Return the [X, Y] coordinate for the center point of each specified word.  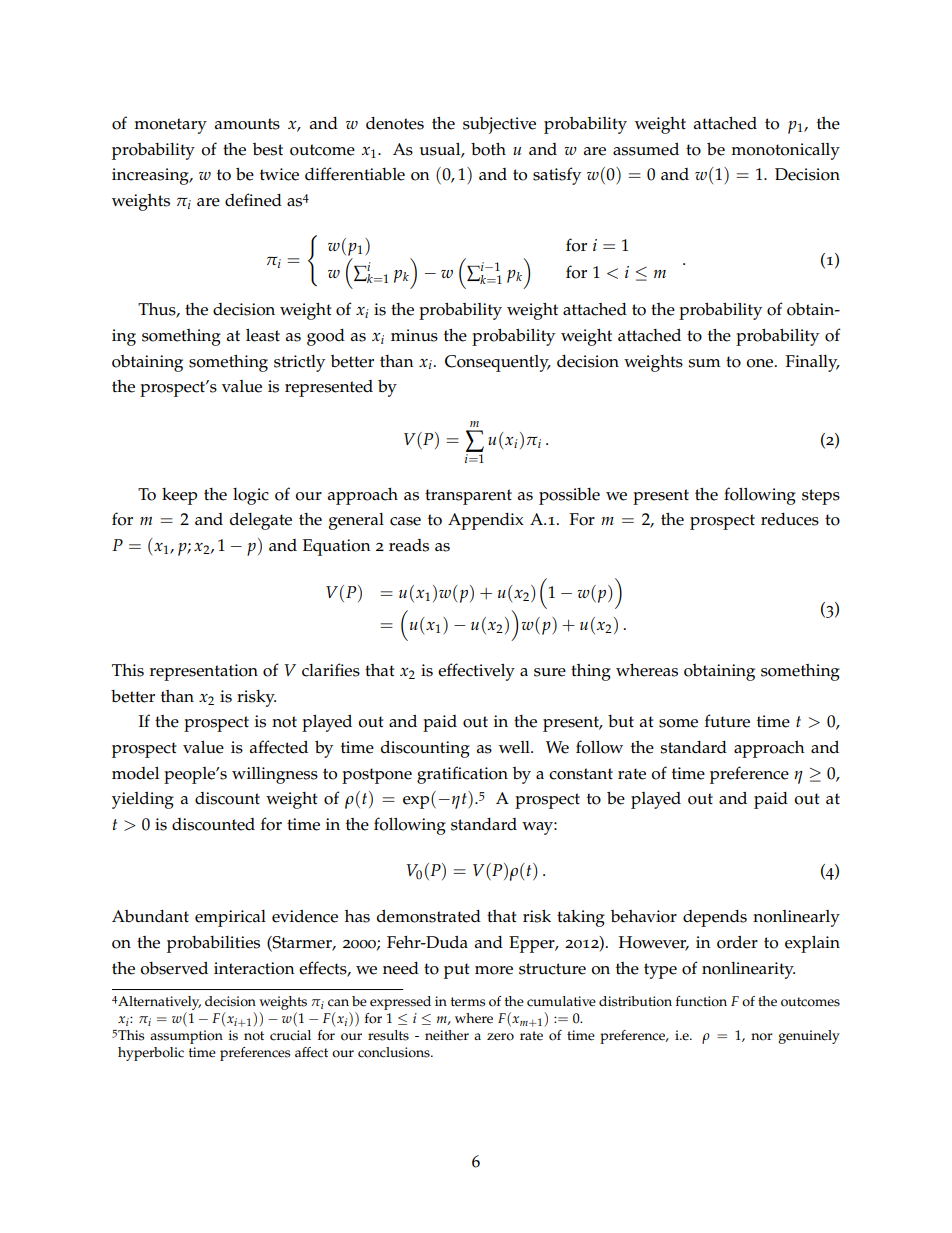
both [488, 149]
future [727, 721]
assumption [186, 1037]
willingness [275, 775]
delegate [261, 521]
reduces [790, 519]
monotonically [785, 151]
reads [409, 545]
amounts [247, 124]
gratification [462, 775]
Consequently [498, 363]
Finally [813, 363]
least [263, 335]
